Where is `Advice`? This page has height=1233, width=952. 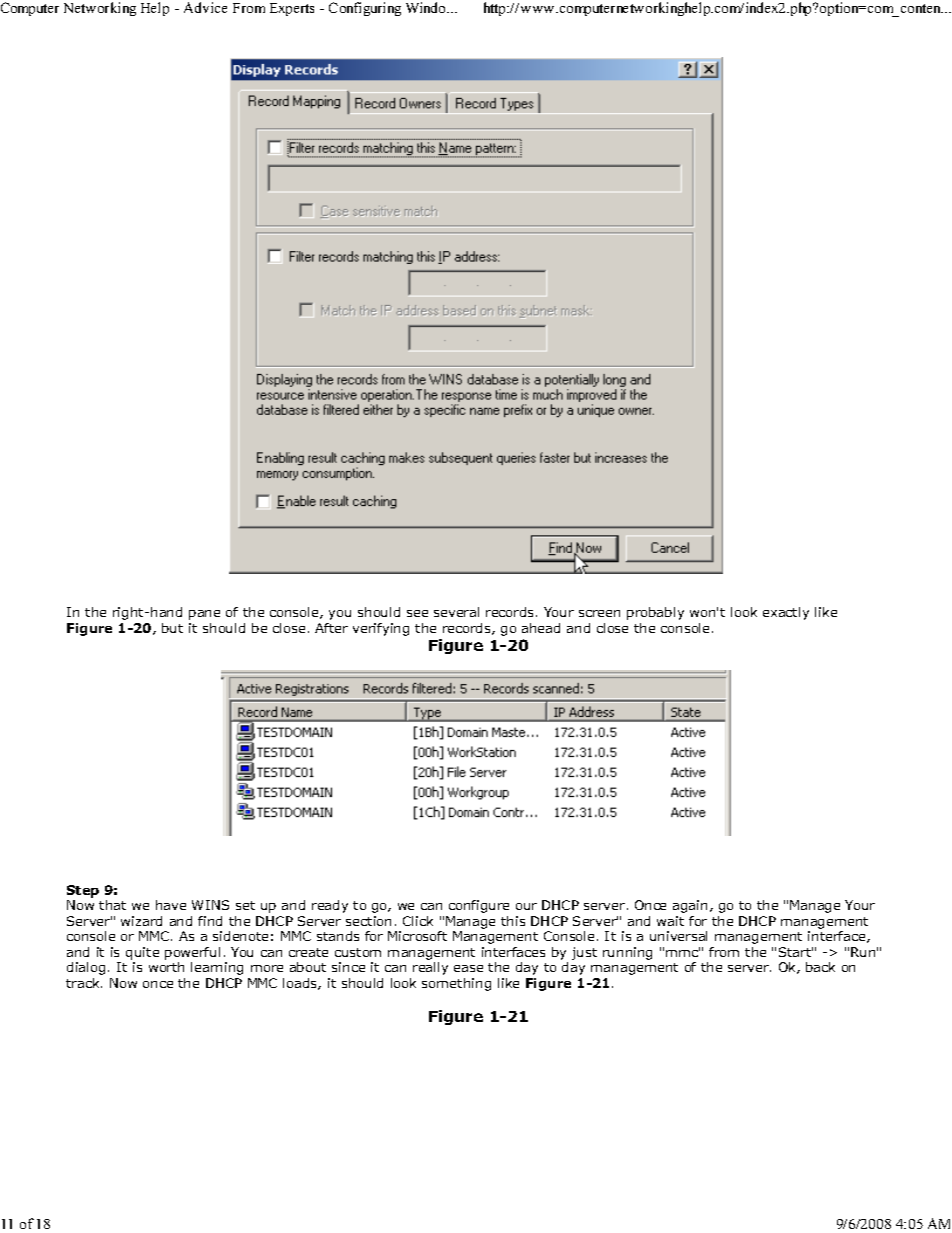 Advice is located at coordinates (205, 7).
